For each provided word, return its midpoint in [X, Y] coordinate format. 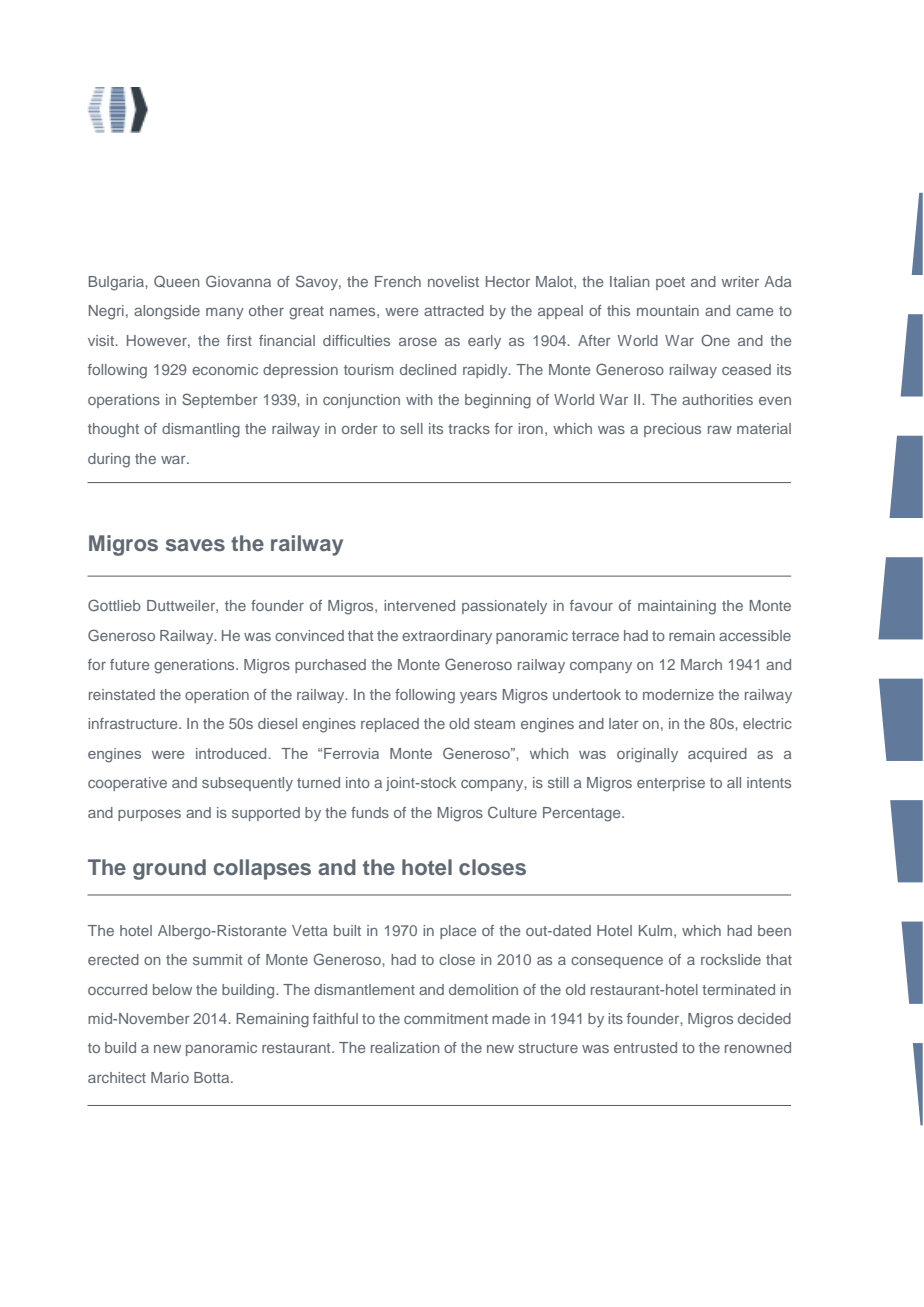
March [701, 664]
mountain [668, 310]
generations [195, 666]
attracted [454, 310]
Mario [170, 1077]
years [478, 697]
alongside [167, 312]
